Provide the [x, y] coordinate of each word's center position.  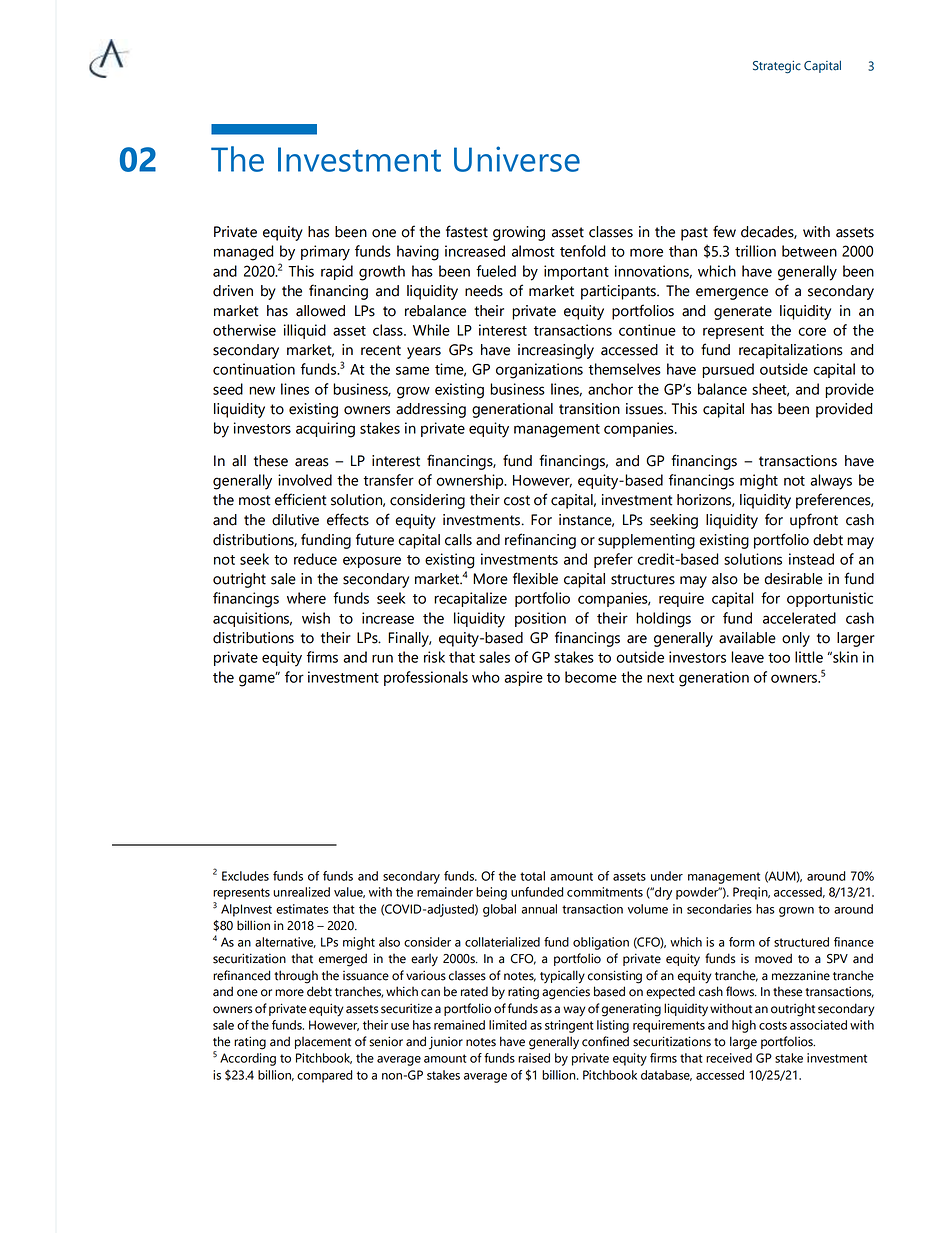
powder [698, 893]
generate [743, 313]
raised [534, 1058]
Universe [517, 159]
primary [325, 253]
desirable [793, 579]
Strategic [777, 67]
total [532, 876]
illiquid [305, 331]
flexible [535, 578]
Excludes [245, 876]
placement [323, 1043]
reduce [315, 559]
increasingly [556, 351]
